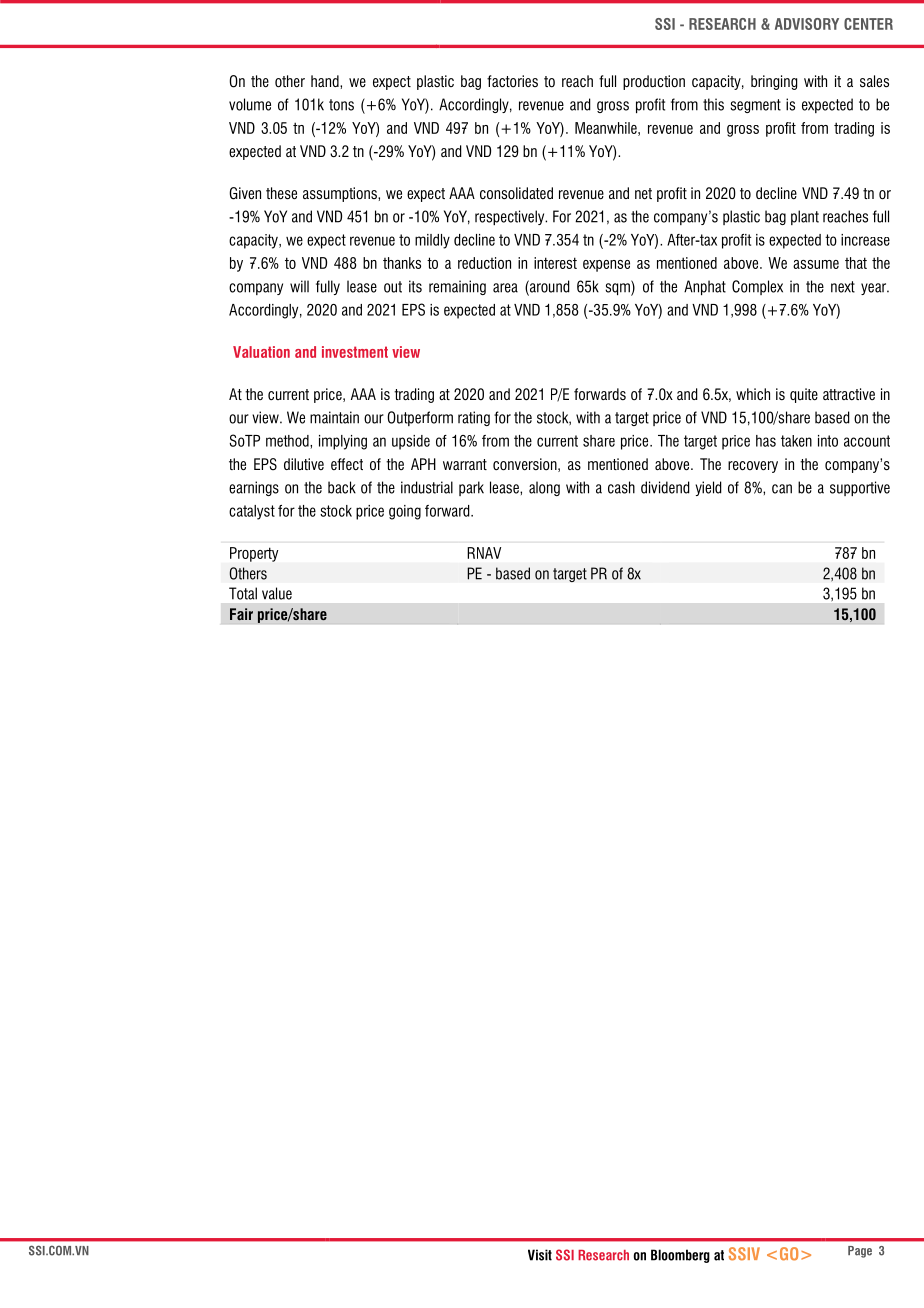 The height and width of the screenshot is (1308, 924). What do you see at coordinates (326, 81) in the screenshot?
I see `hand` at bounding box center [326, 81].
